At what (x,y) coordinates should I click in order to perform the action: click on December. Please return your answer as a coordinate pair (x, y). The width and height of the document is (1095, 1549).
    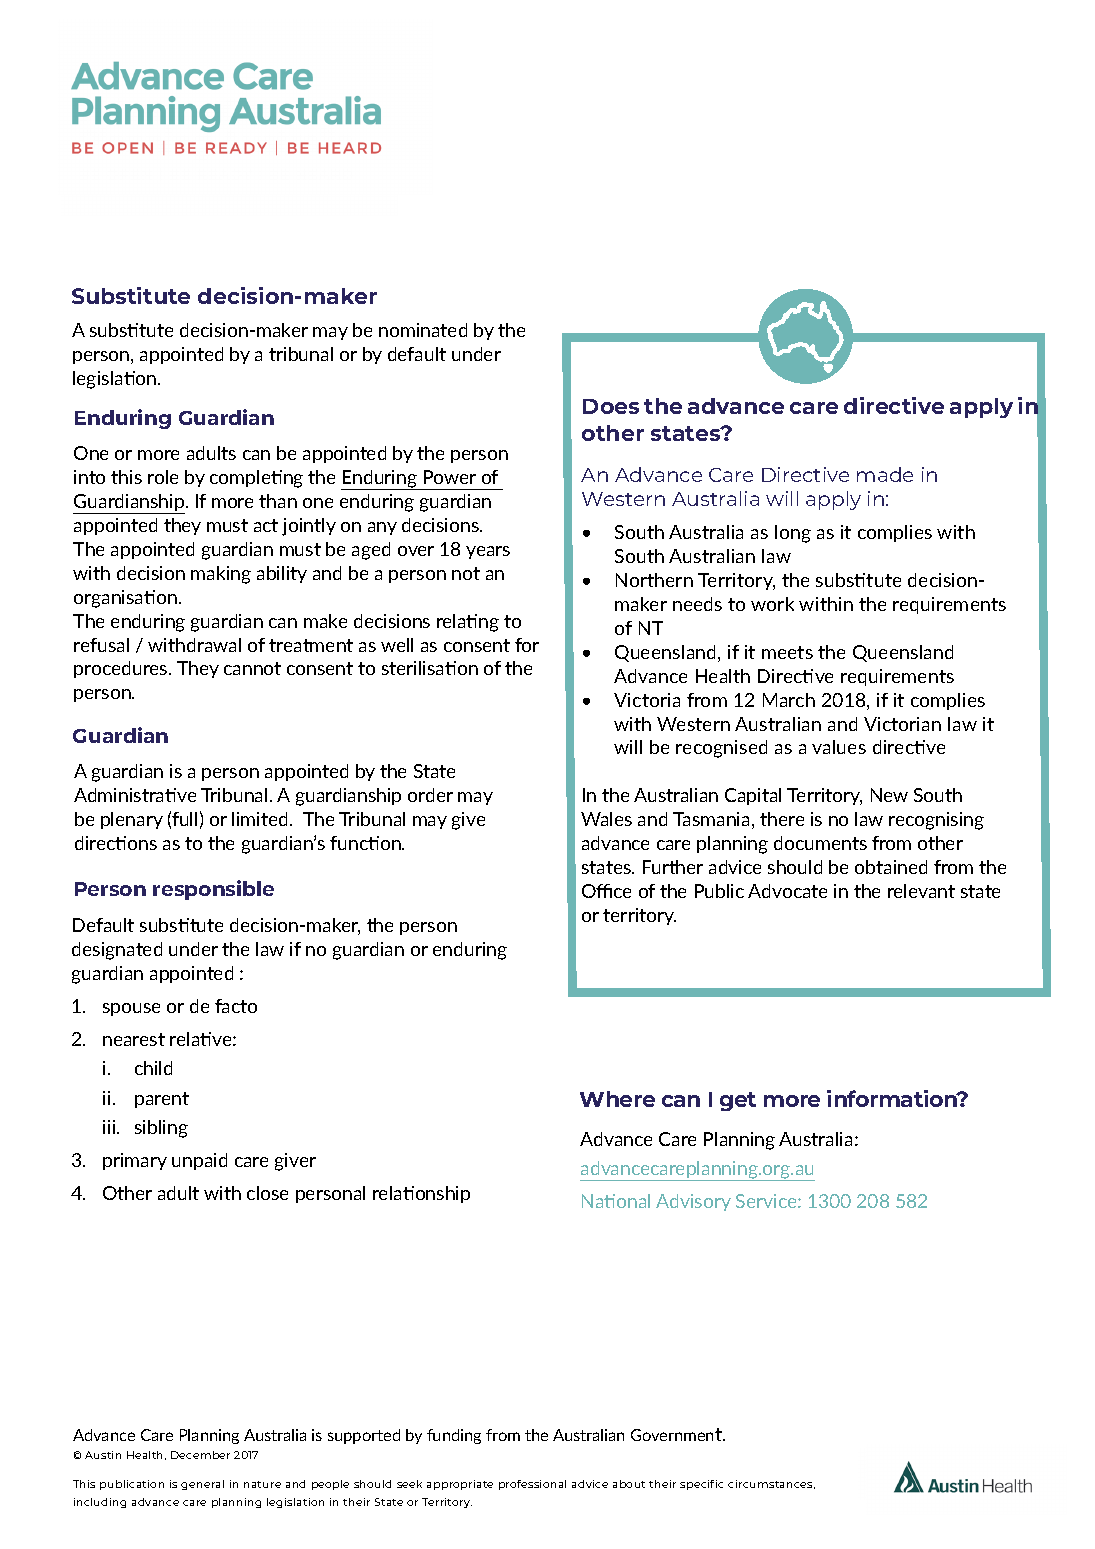
    Looking at the image, I should click on (200, 1455).
